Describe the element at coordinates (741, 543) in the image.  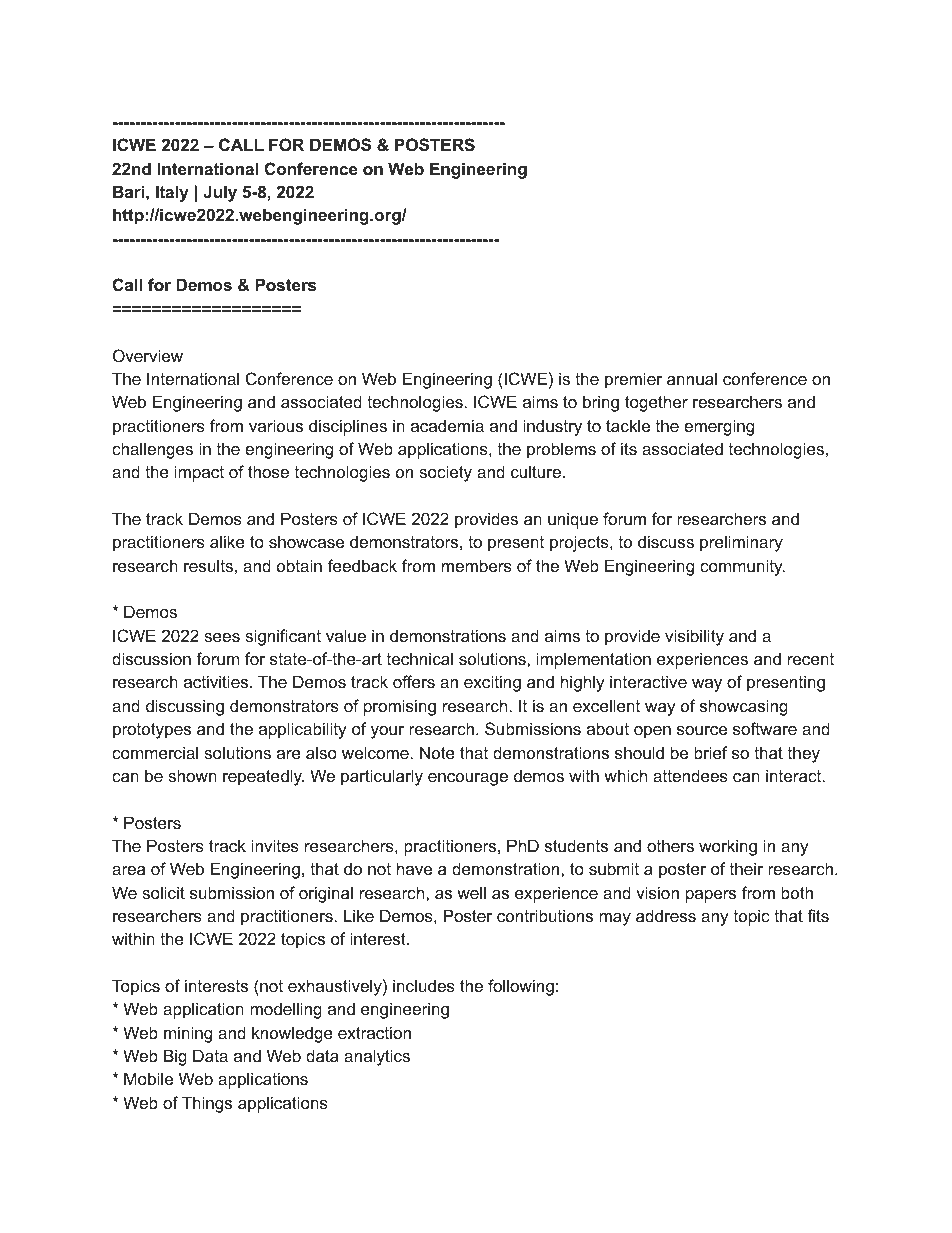
I see `preliminary` at that location.
